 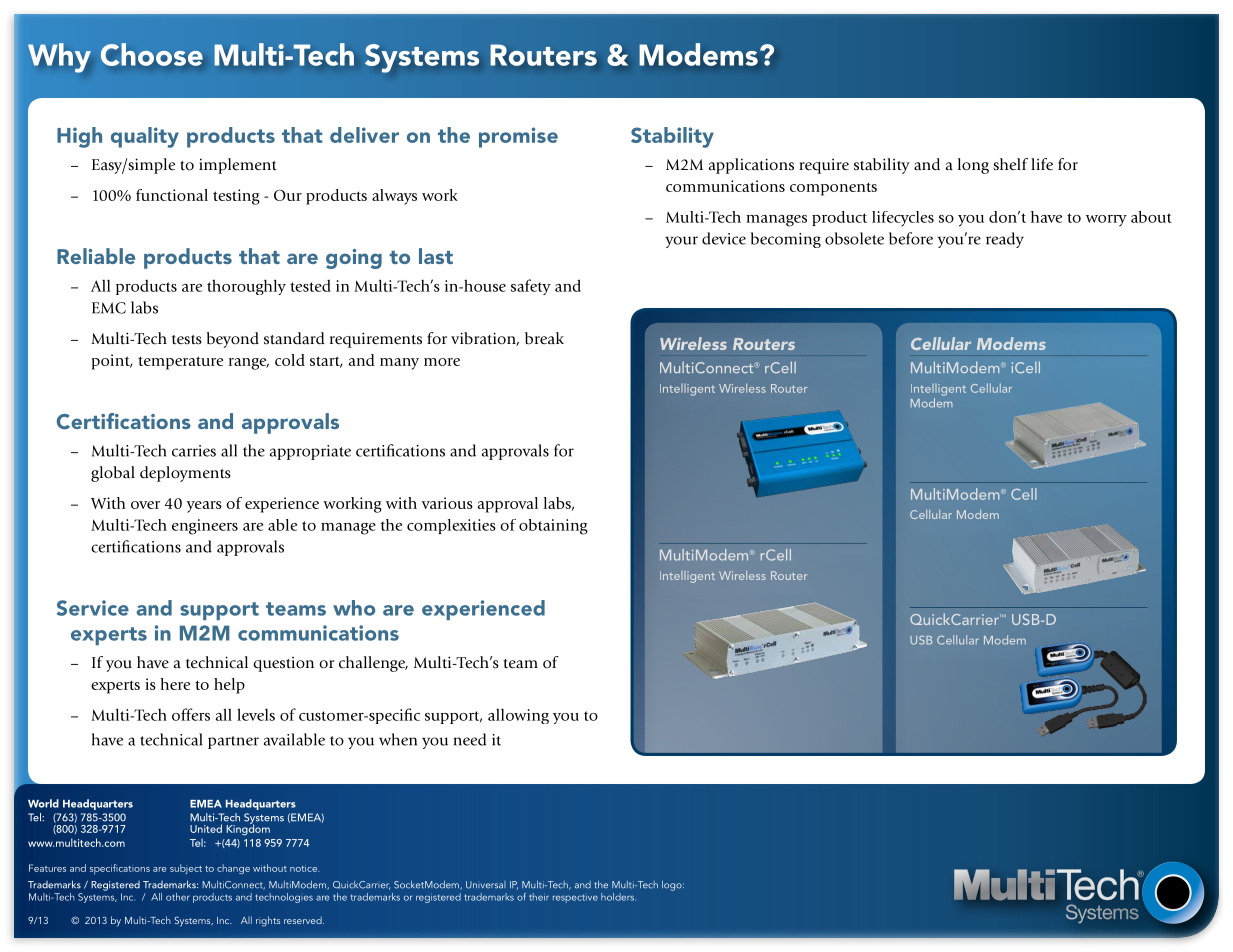 I want to click on deployments, so click(x=185, y=474).
